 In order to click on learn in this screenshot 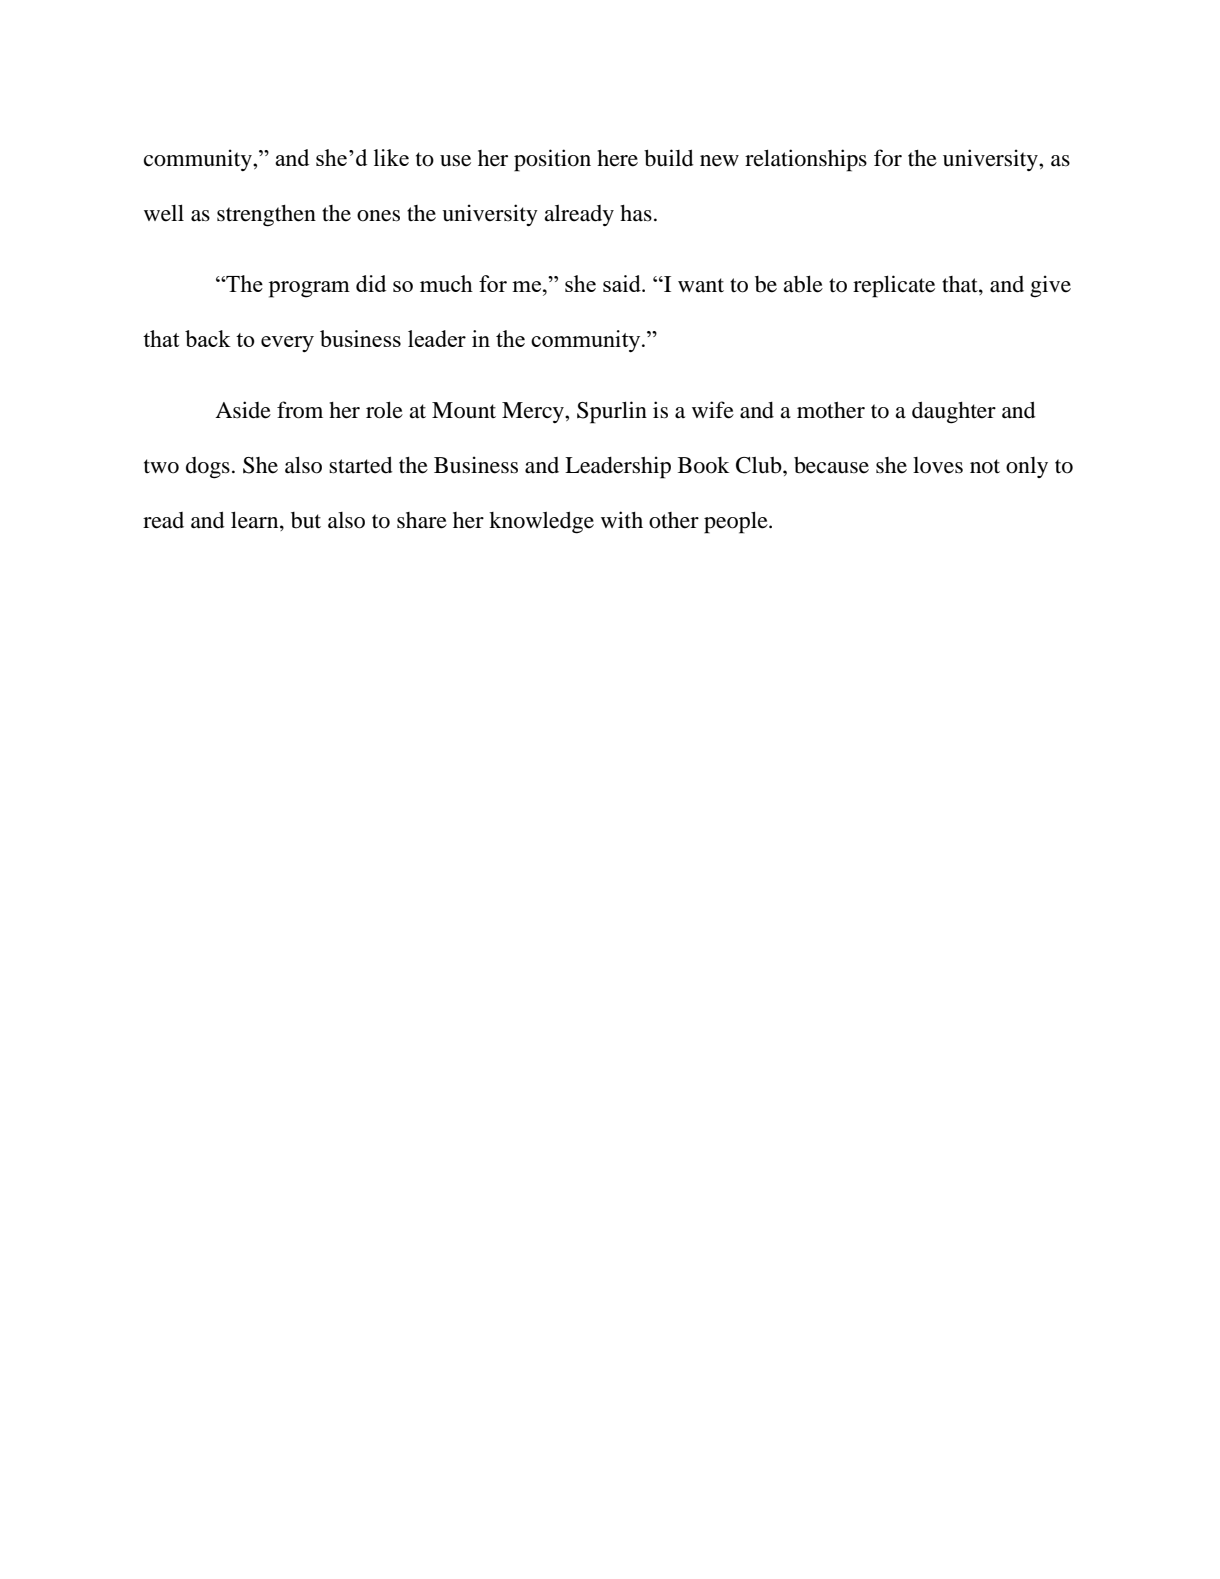, I will do `click(256, 521)`.
